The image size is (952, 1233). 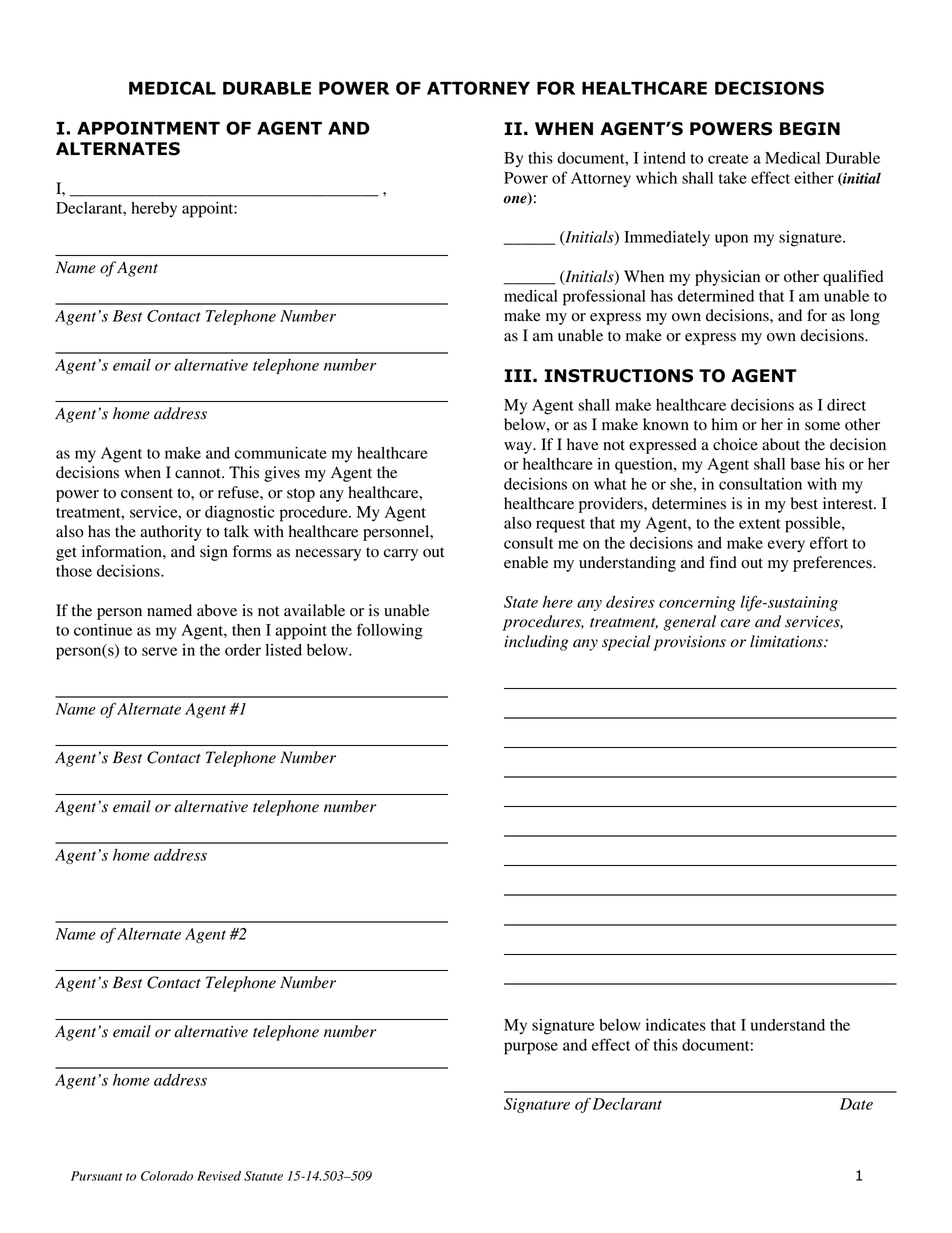 I want to click on purpose, so click(x=531, y=1048).
